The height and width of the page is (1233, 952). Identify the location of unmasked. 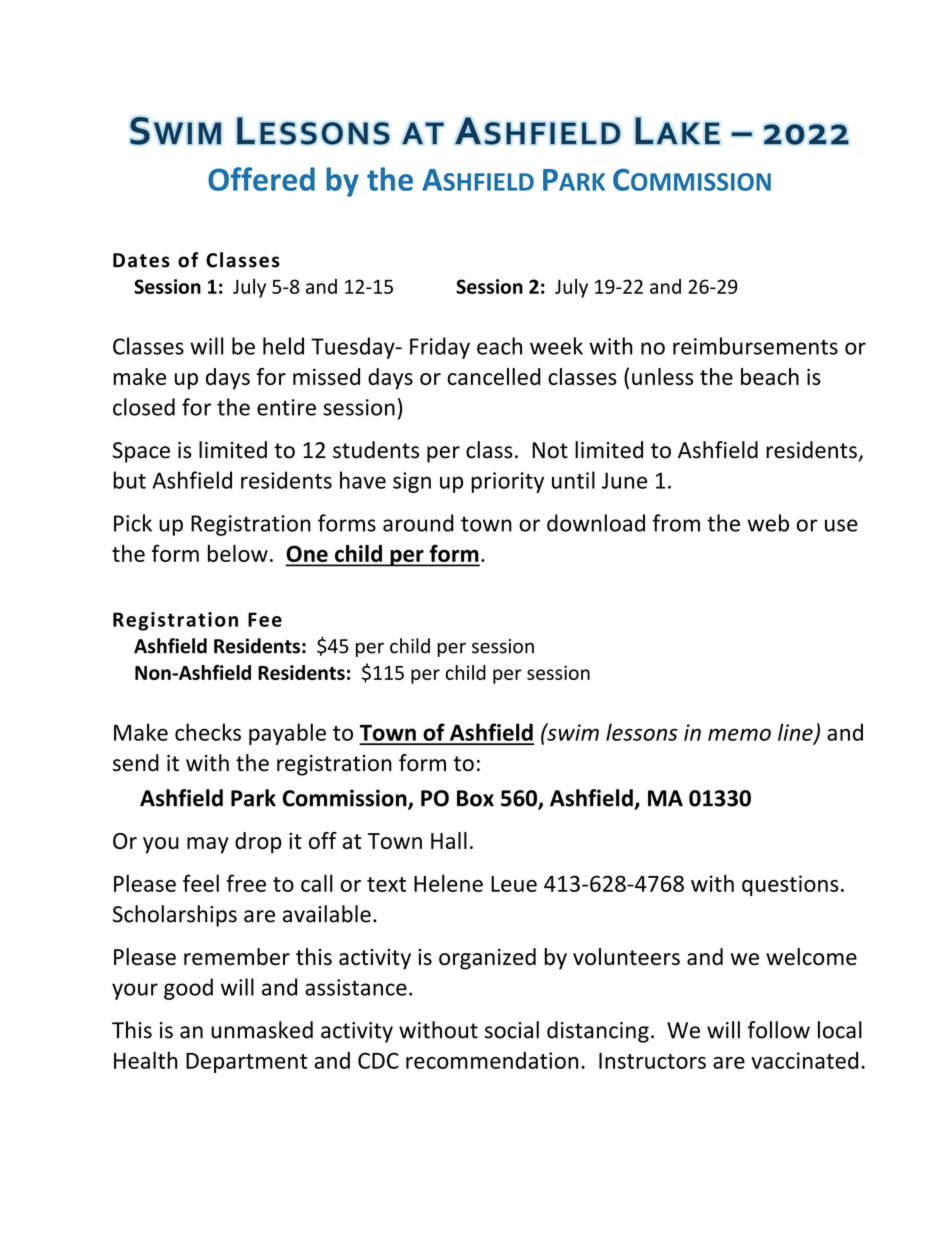
(262, 1030).
